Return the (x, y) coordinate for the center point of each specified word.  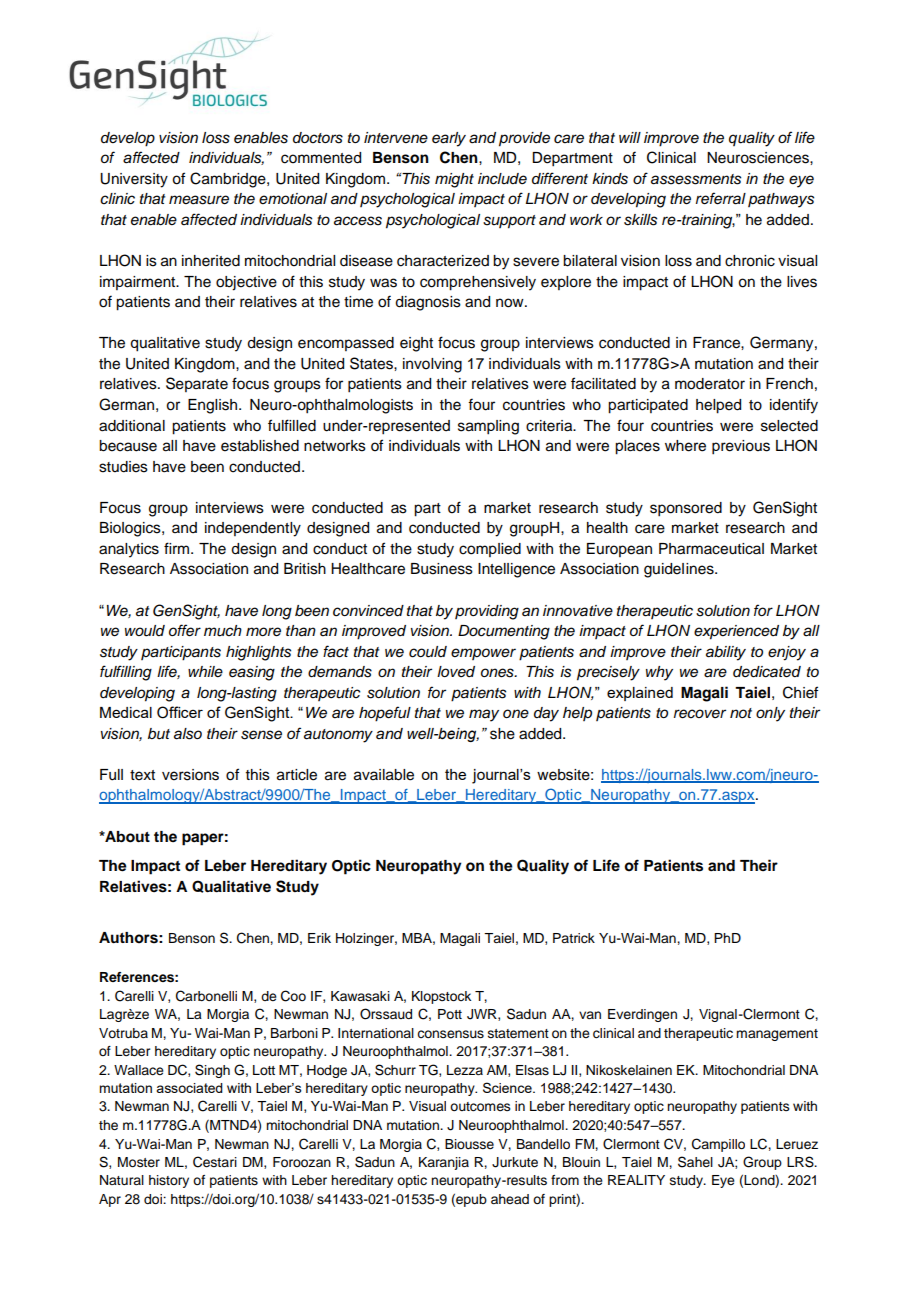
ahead (510, 1199)
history (169, 1181)
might (454, 180)
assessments (696, 179)
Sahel (695, 1162)
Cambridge (229, 180)
